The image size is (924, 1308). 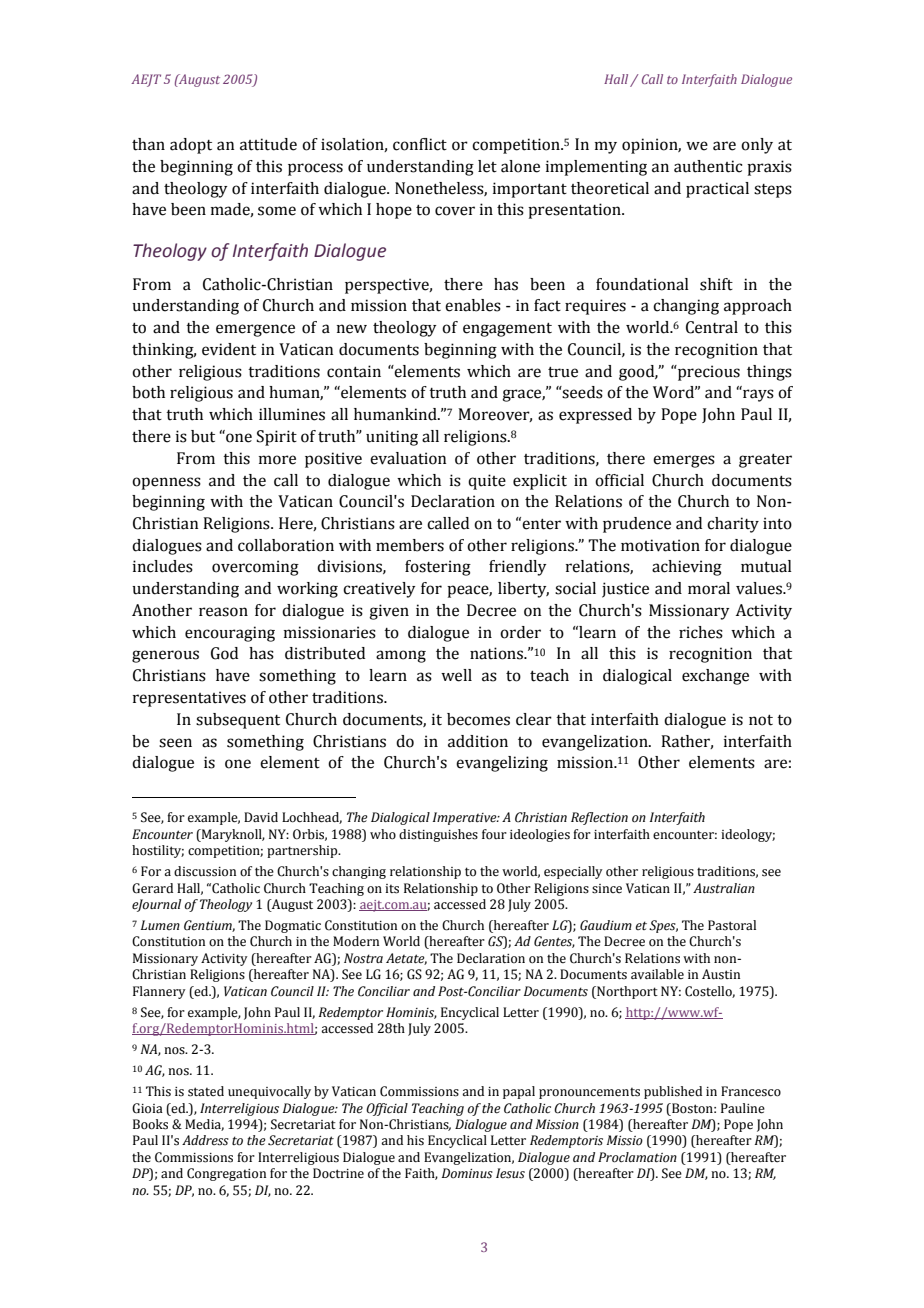 What do you see at coordinates (191, 146) in the page?
I see `adopt` at bounding box center [191, 146].
